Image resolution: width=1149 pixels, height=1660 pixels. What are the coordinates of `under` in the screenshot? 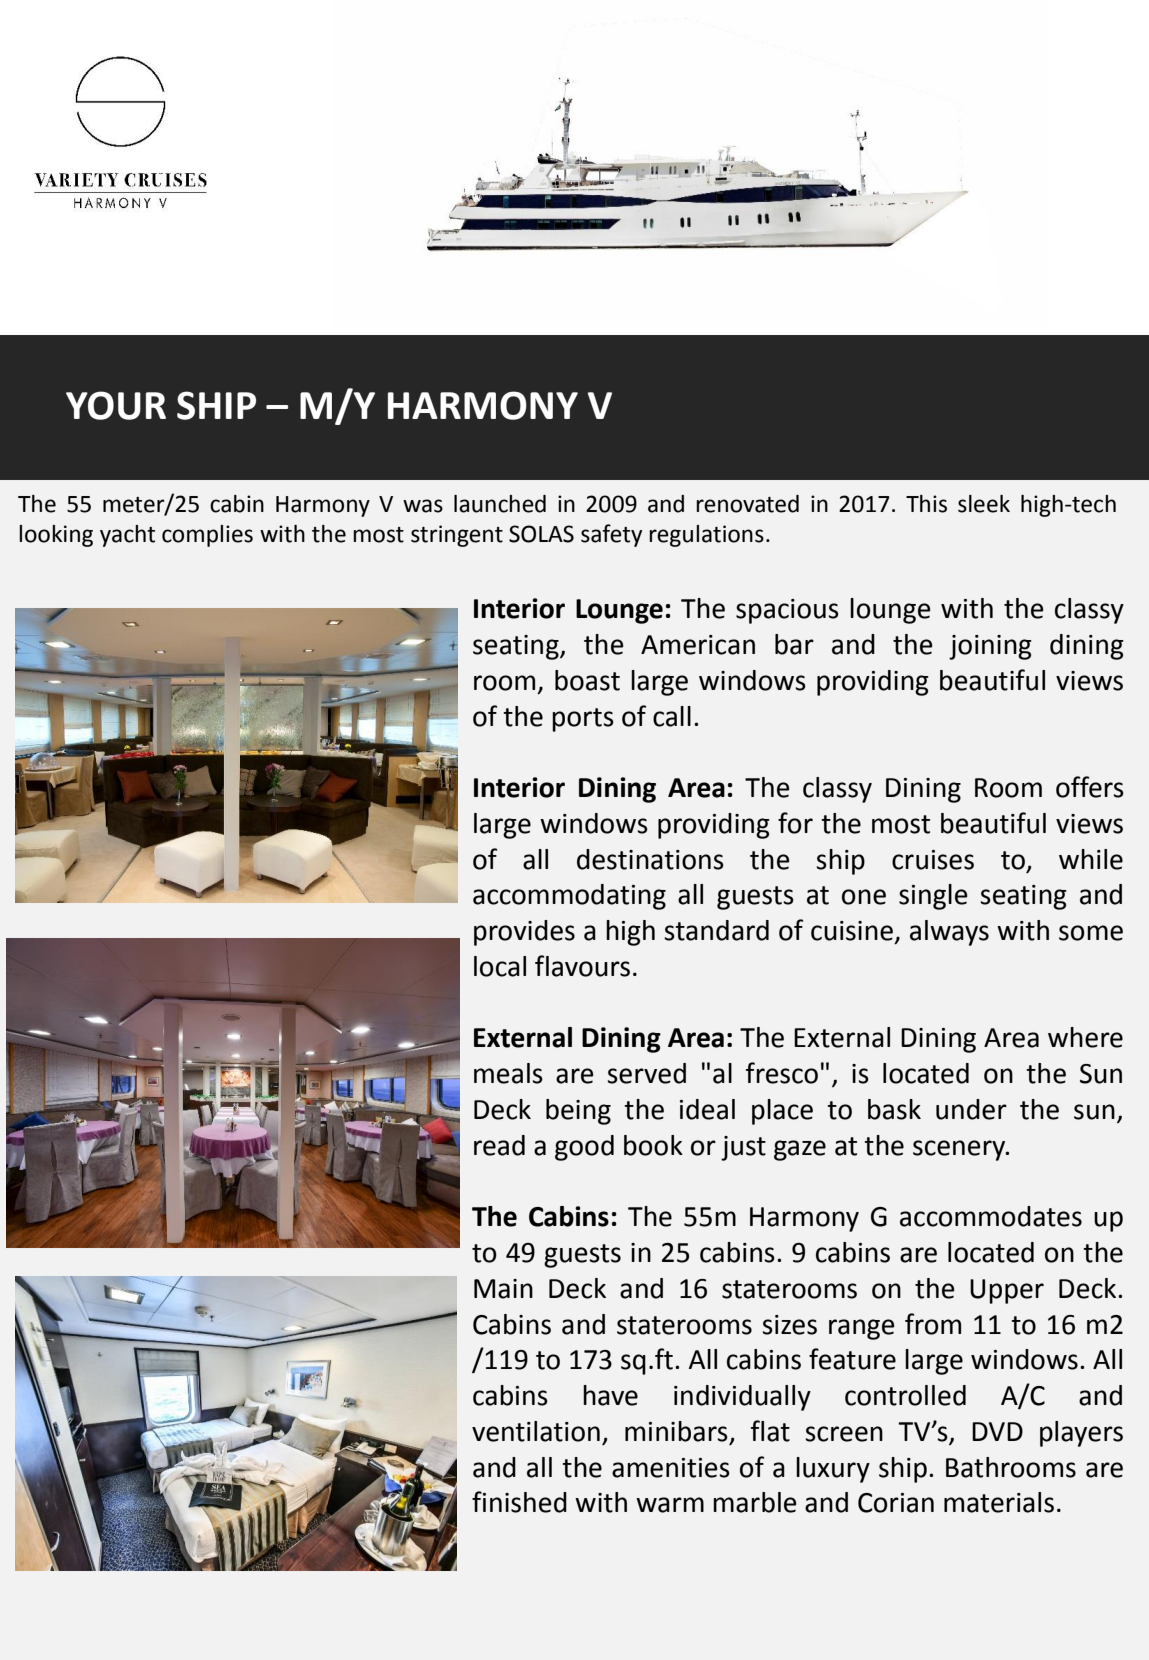 It's located at (971, 1109).
